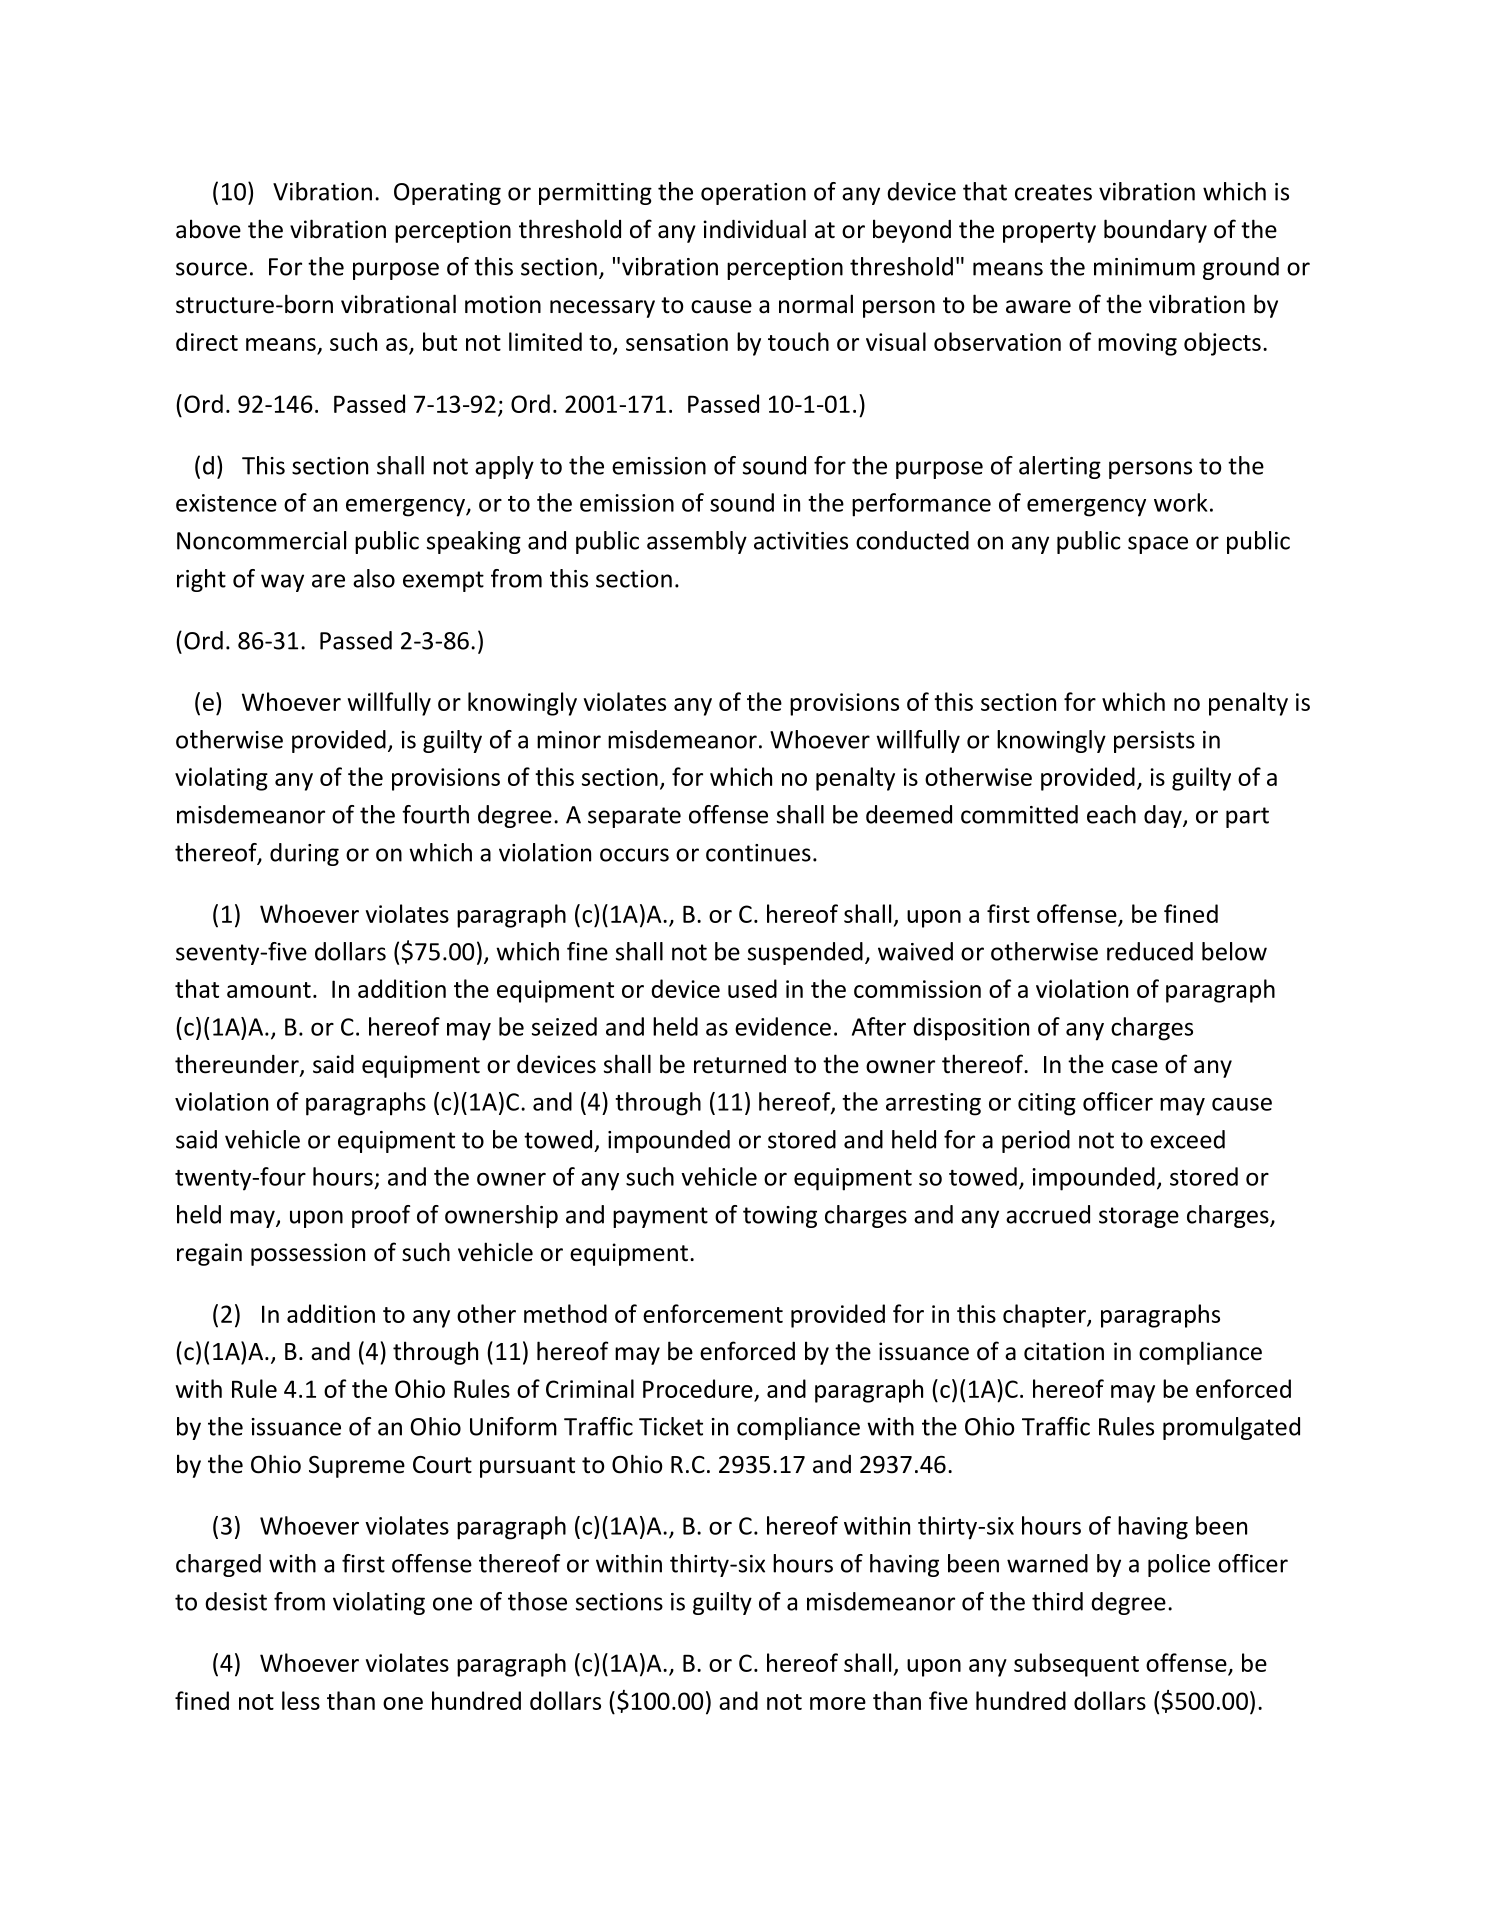 The height and width of the document is (1926, 1488). What do you see at coordinates (308, 1254) in the document?
I see `possession` at bounding box center [308, 1254].
